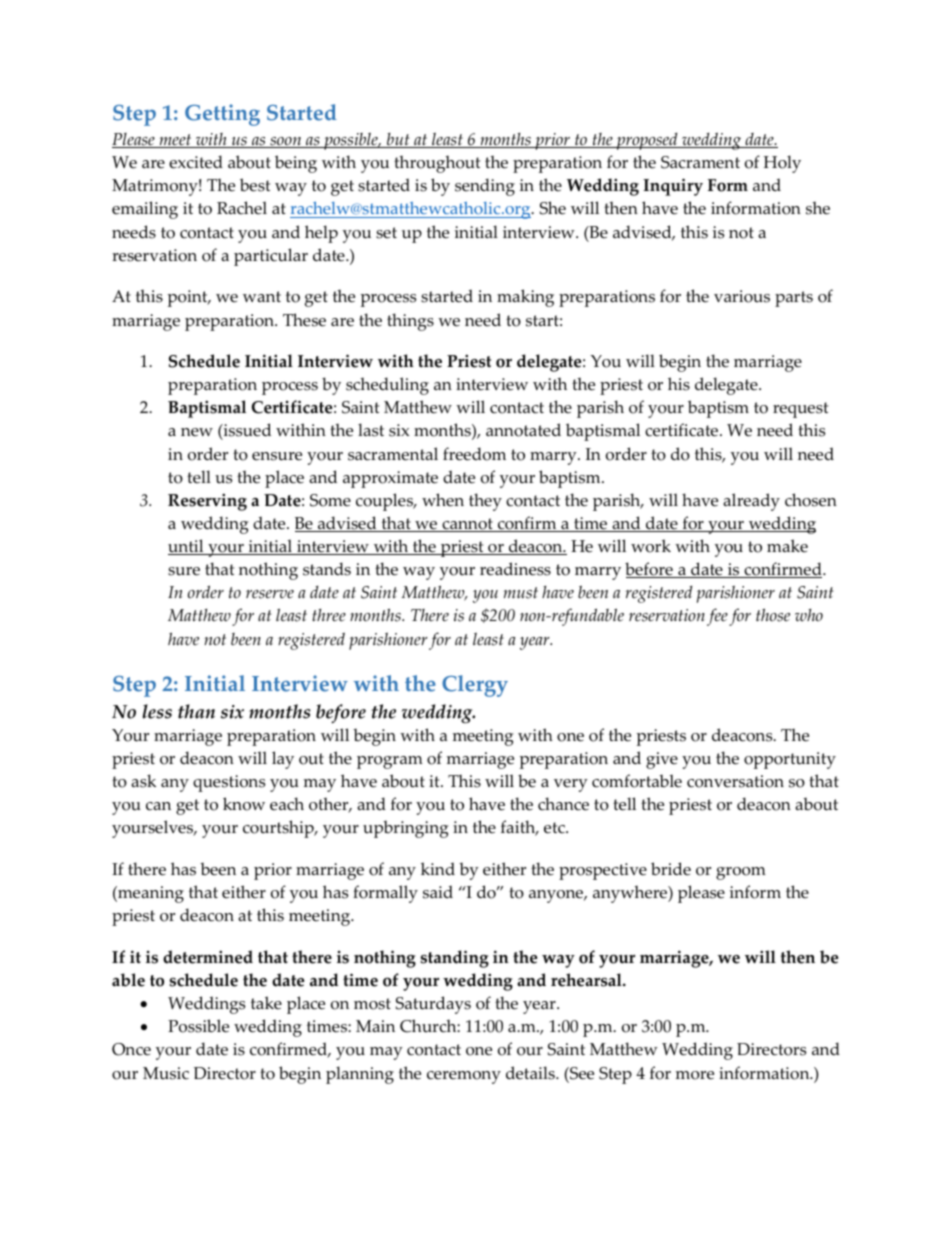 The width and height of the image is (952, 1233). I want to click on kind, so click(438, 868).
